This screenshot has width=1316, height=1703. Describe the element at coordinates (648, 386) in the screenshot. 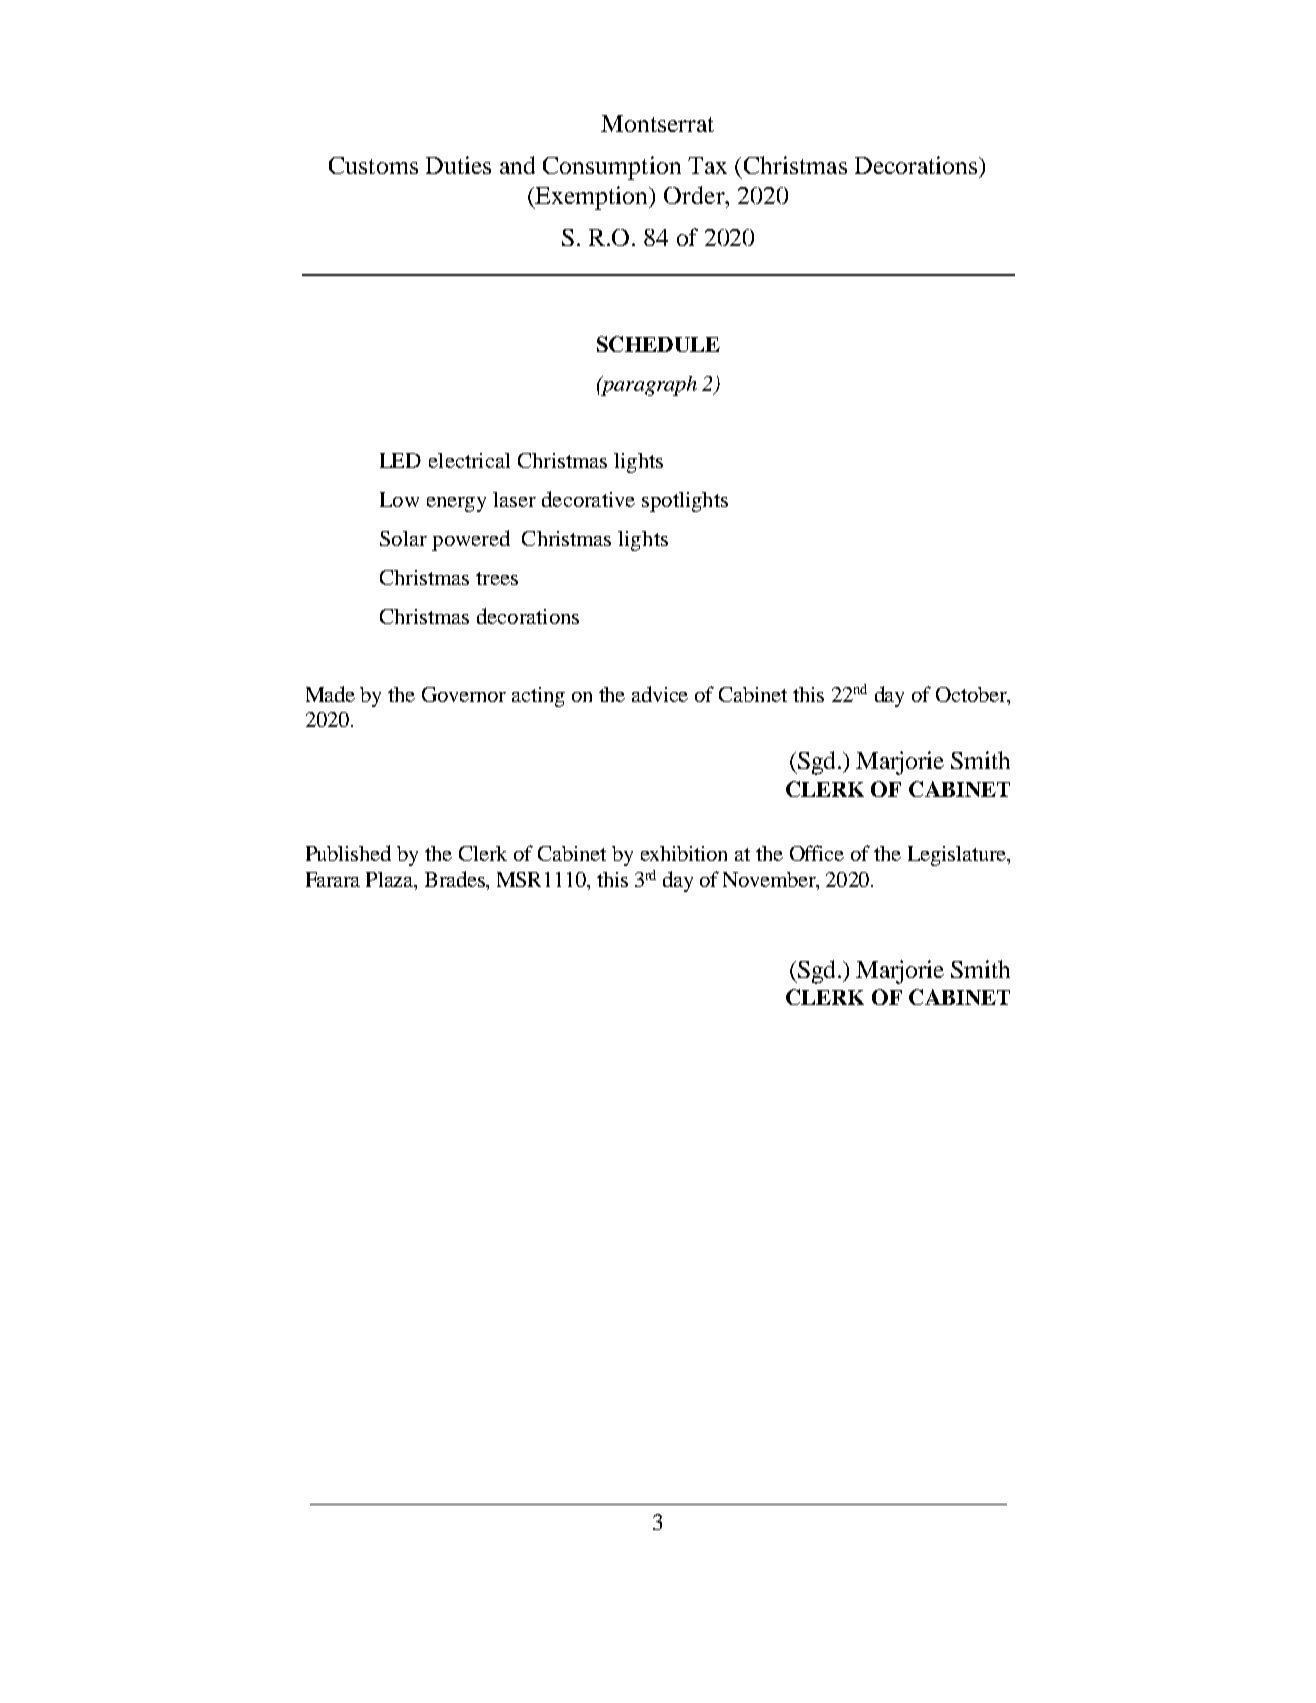

I see `paragraph` at that location.
